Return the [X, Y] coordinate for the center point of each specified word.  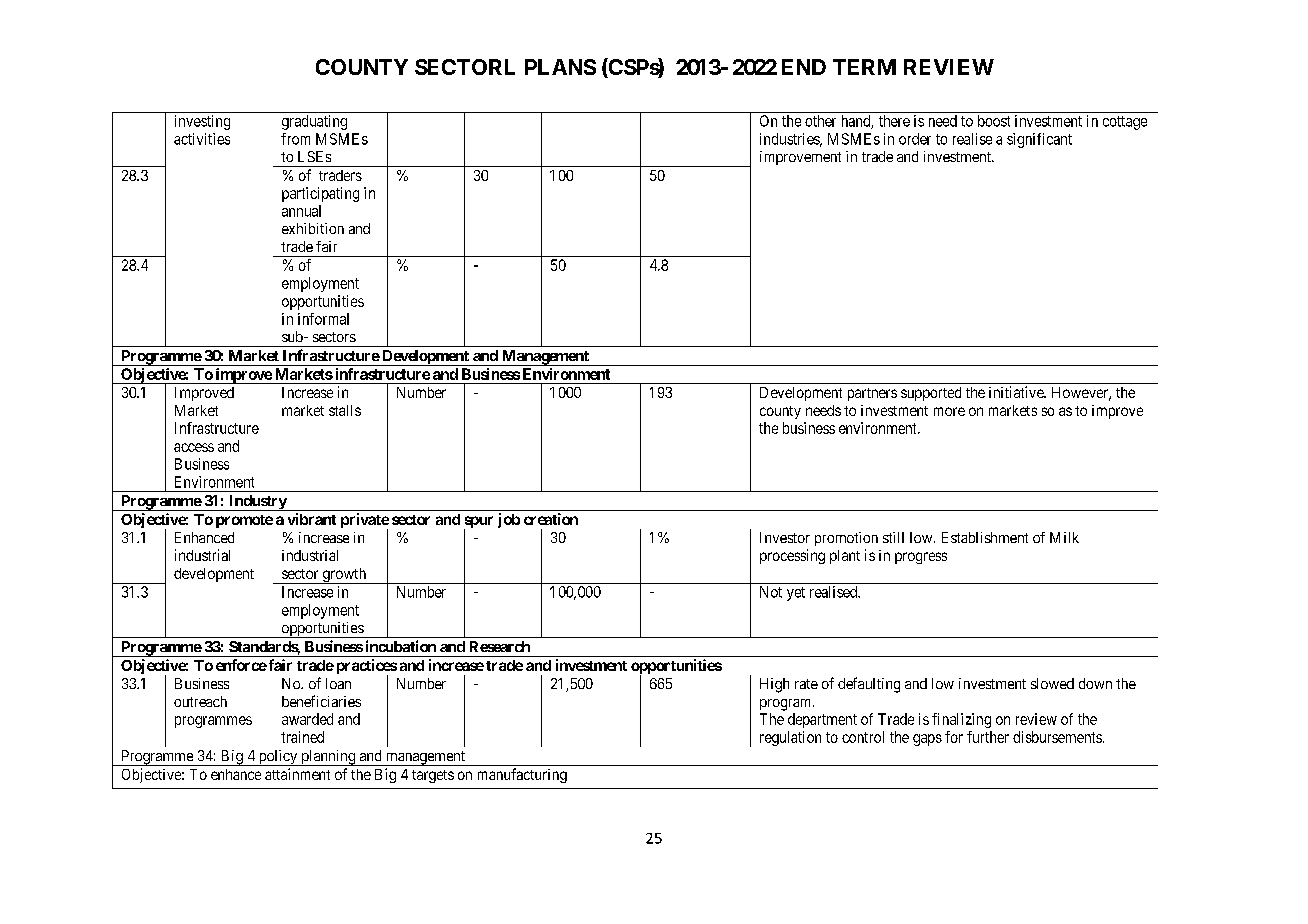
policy [278, 758]
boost [994, 121]
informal [323, 319]
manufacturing [522, 775]
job [509, 520]
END [804, 67]
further [988, 737]
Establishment [985, 537]
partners [872, 394]
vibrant [312, 519]
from [295, 139]
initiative [1017, 392]
